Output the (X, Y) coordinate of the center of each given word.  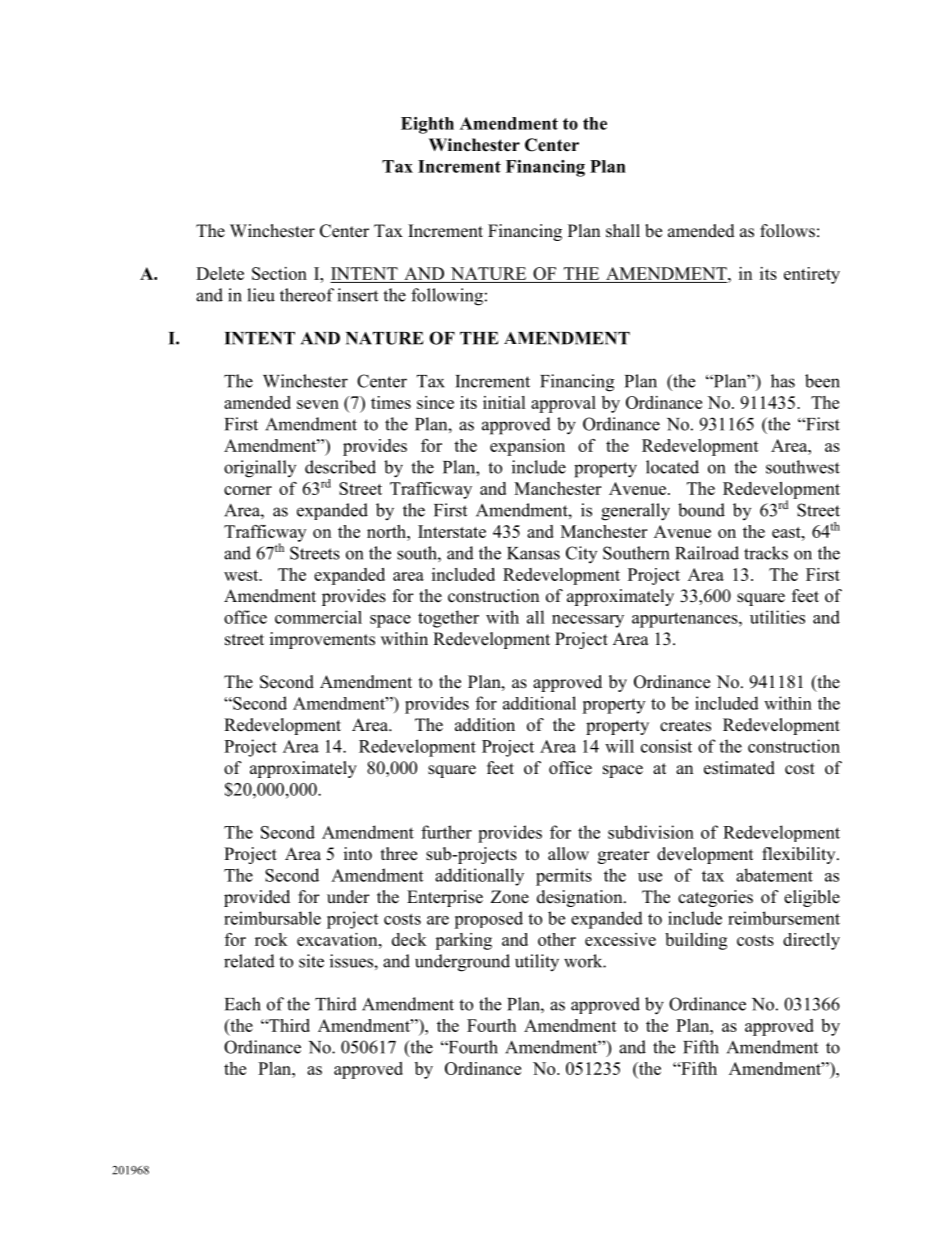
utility (537, 963)
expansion (527, 447)
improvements (322, 640)
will (619, 746)
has (783, 381)
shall (623, 231)
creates (685, 726)
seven (318, 404)
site (311, 961)
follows (787, 231)
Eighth (427, 125)
